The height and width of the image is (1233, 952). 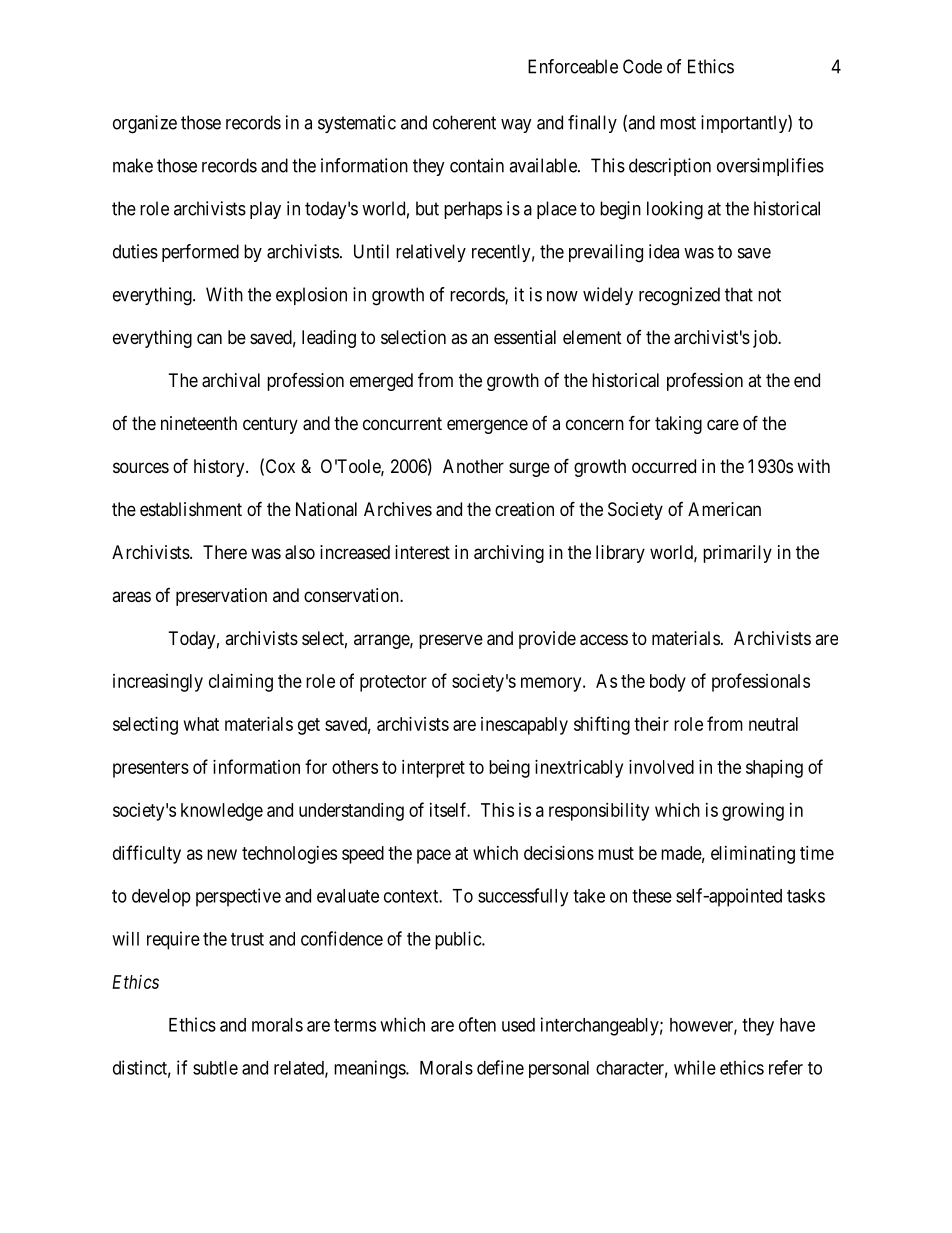 I want to click on There, so click(x=225, y=552).
